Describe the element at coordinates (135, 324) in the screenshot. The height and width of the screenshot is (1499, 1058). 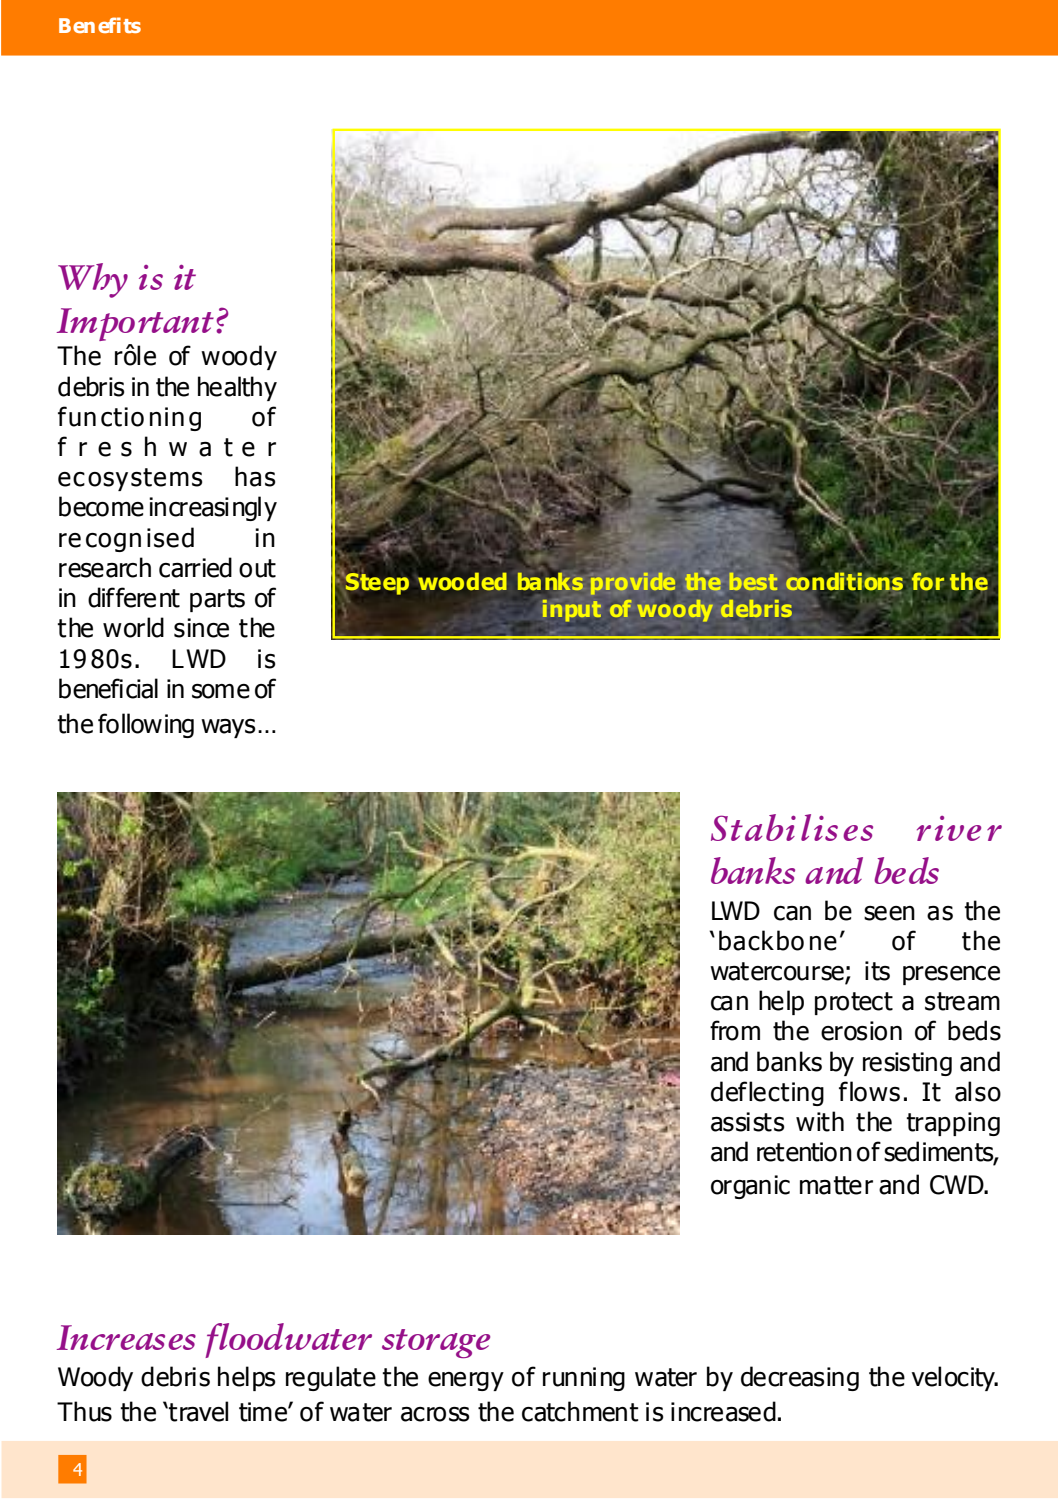
I see `Important` at that location.
